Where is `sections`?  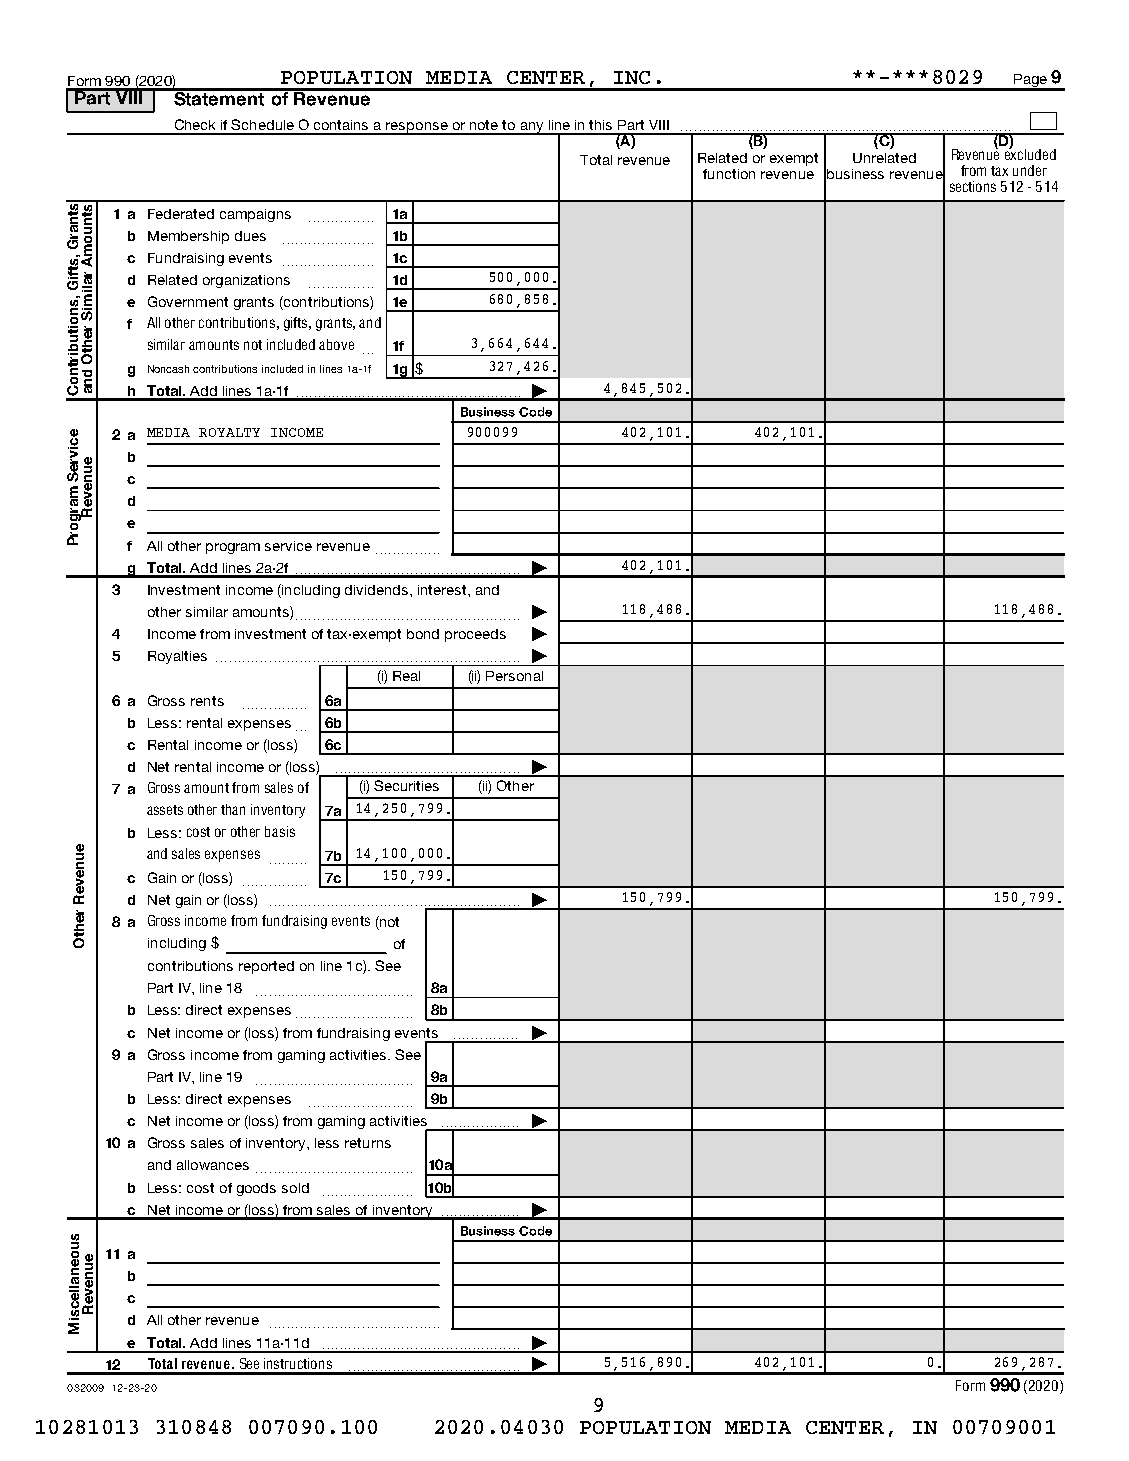 sections is located at coordinates (973, 186).
